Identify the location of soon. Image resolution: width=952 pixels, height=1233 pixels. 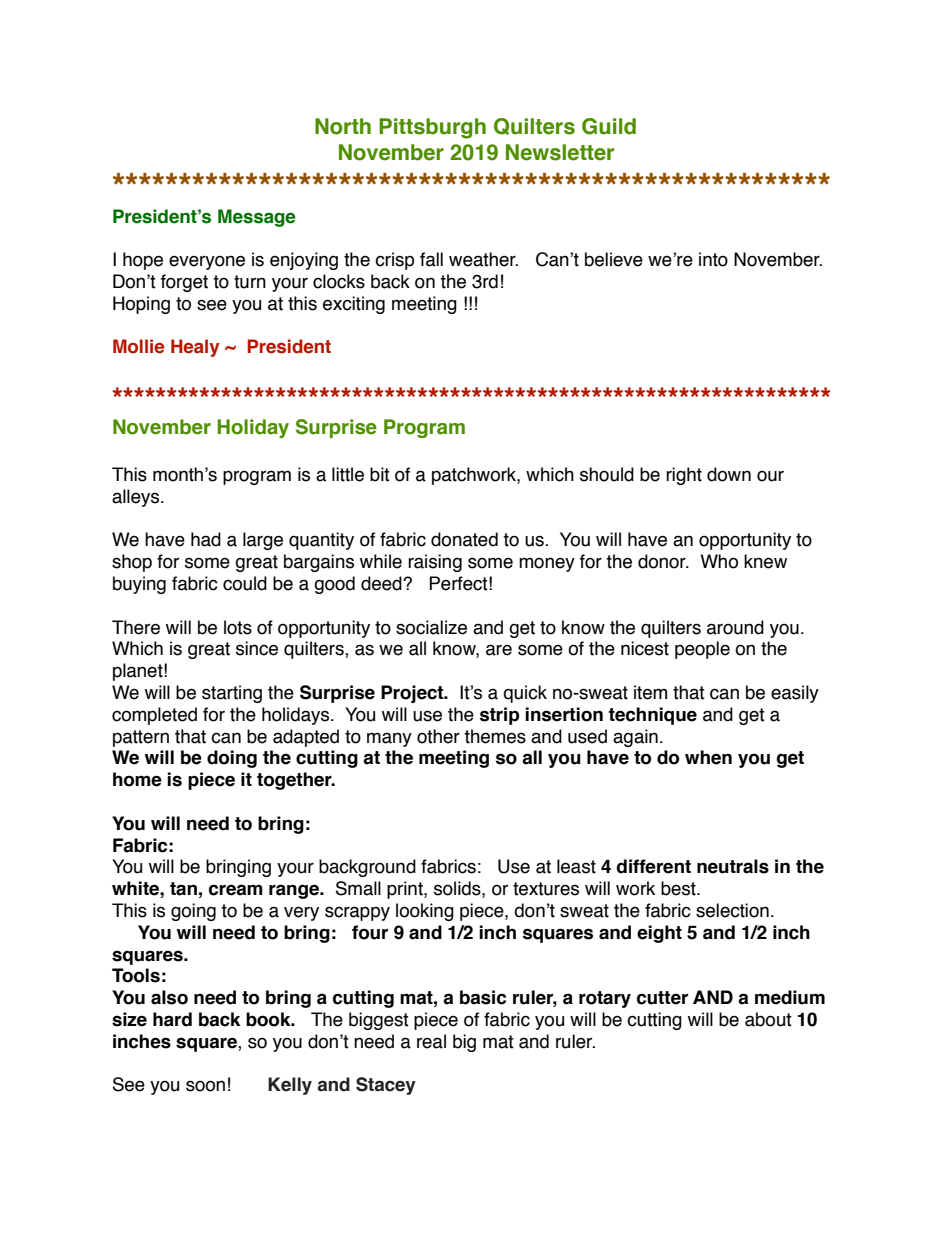
(205, 1086).
